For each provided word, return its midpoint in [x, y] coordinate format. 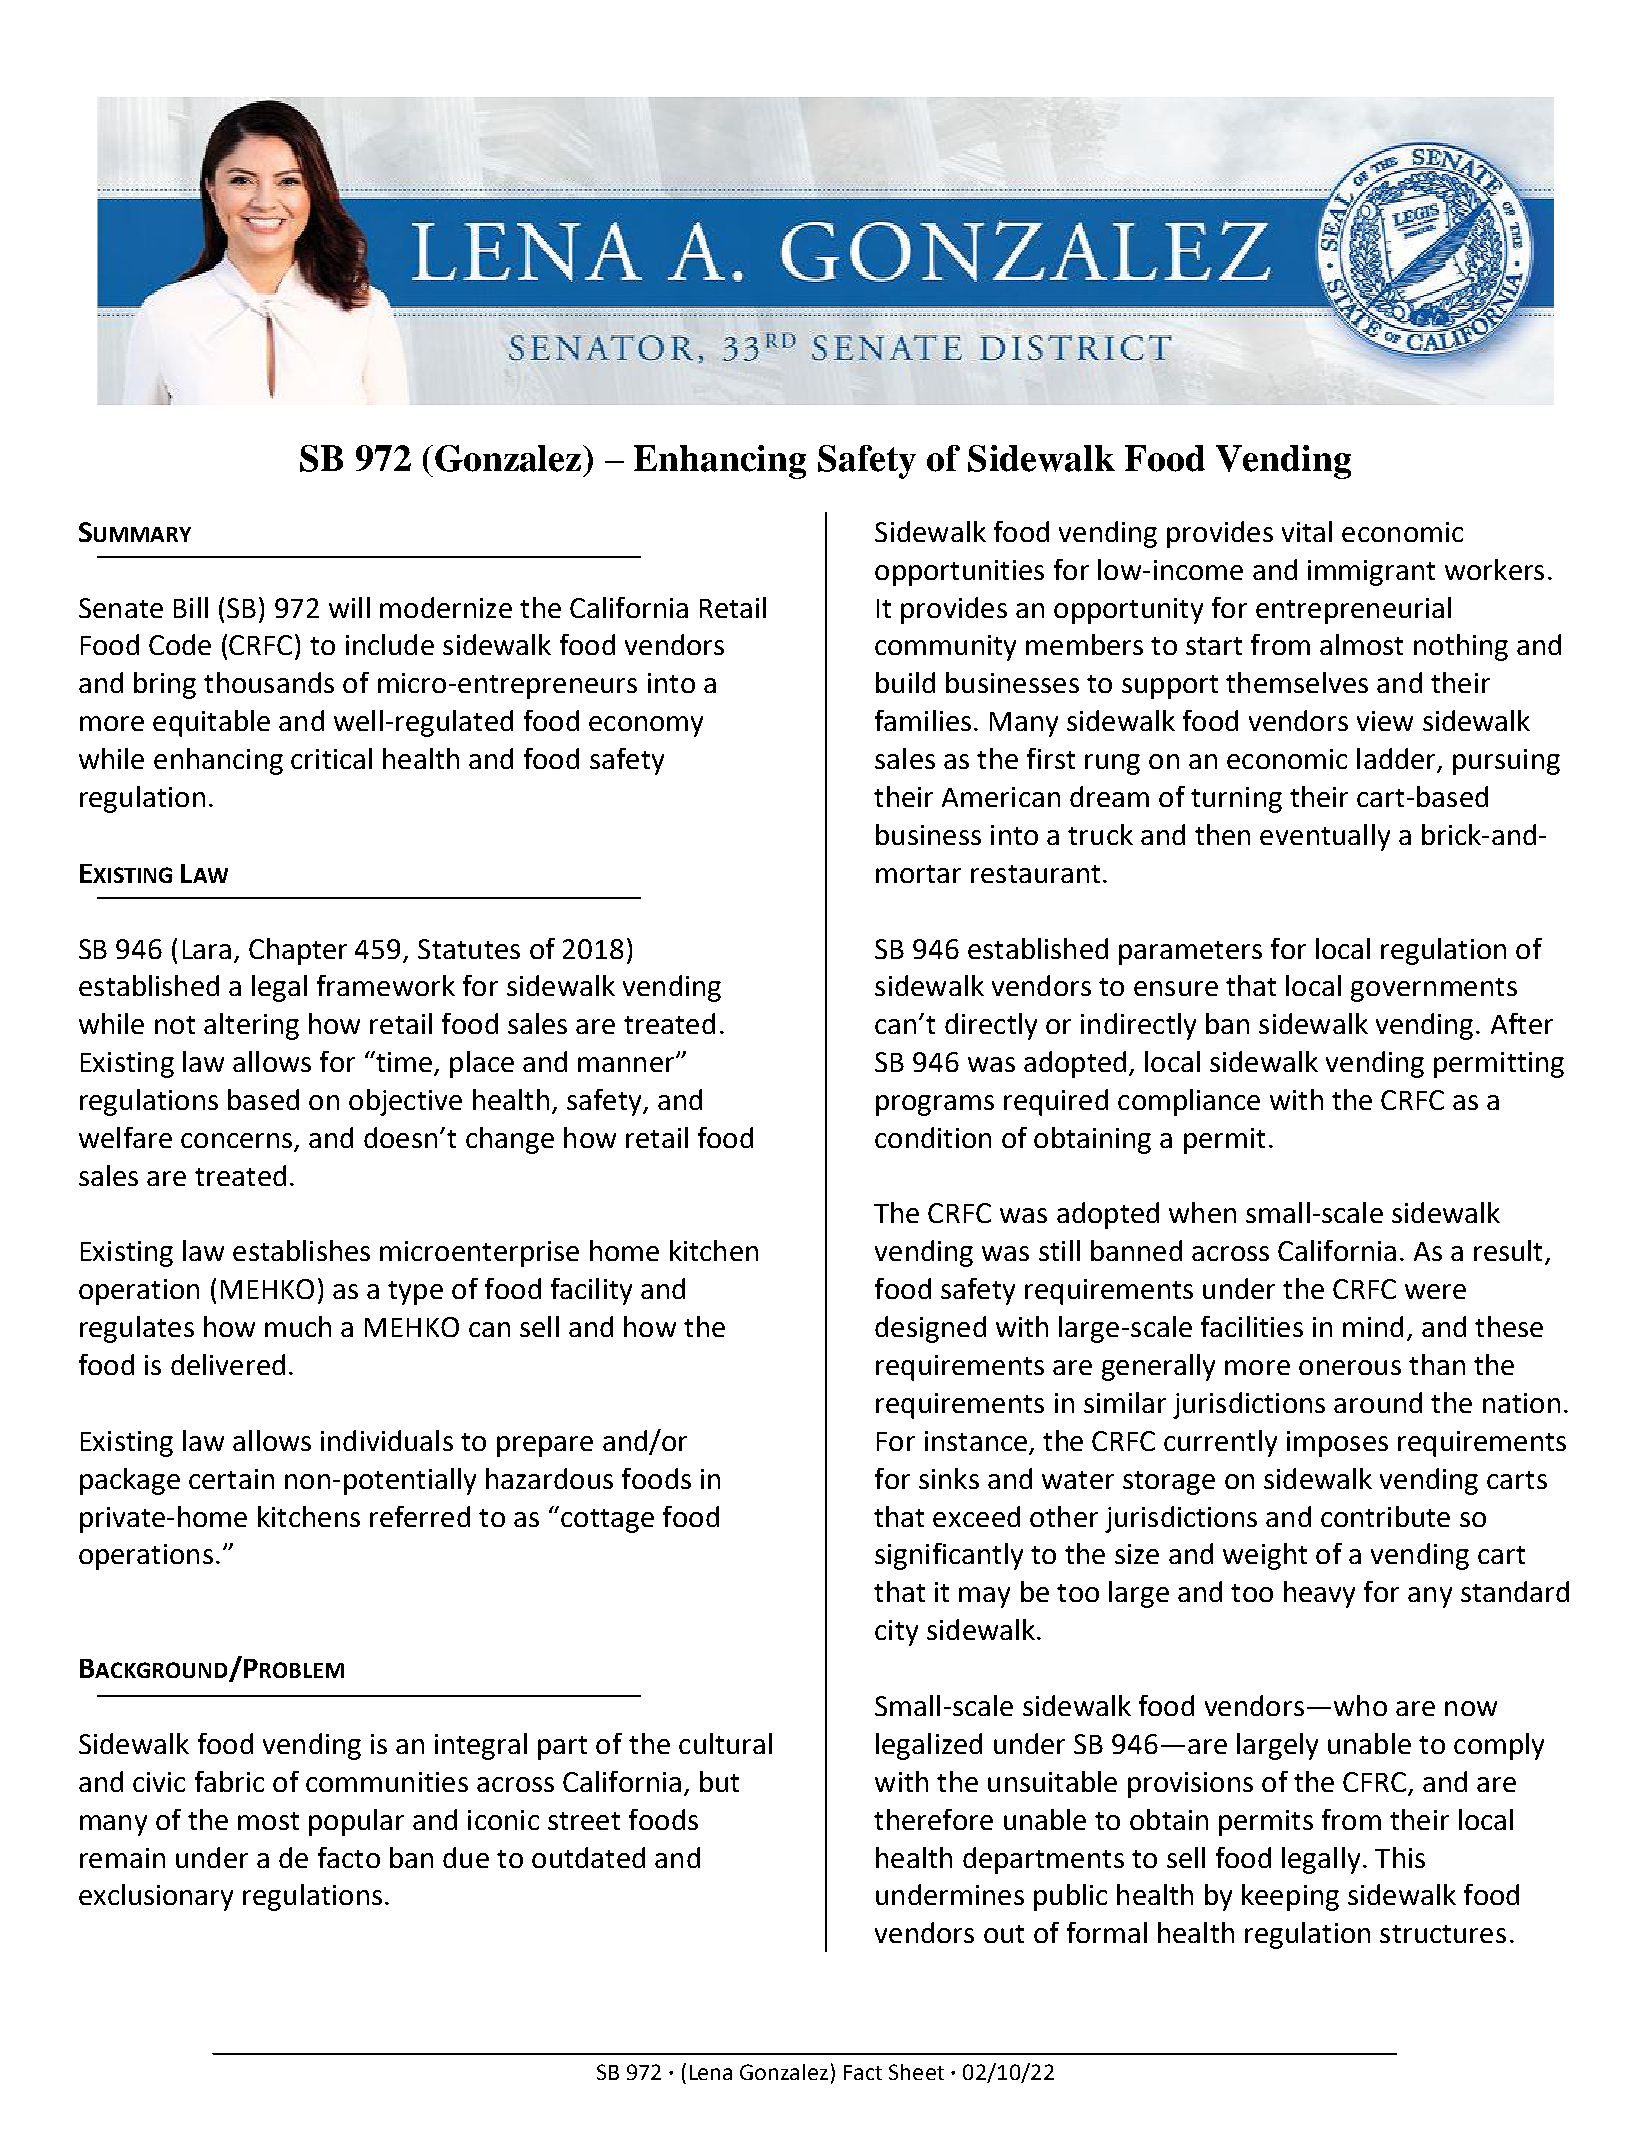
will [349, 607]
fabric [229, 1781]
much [298, 1326]
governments [1434, 990]
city [896, 1633]
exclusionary [156, 1897]
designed [930, 1329]
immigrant [1371, 573]
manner [627, 1064]
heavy [1319, 1594]
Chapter [298, 951]
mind [1373, 1326]
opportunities [959, 573]
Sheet [916, 2072]
